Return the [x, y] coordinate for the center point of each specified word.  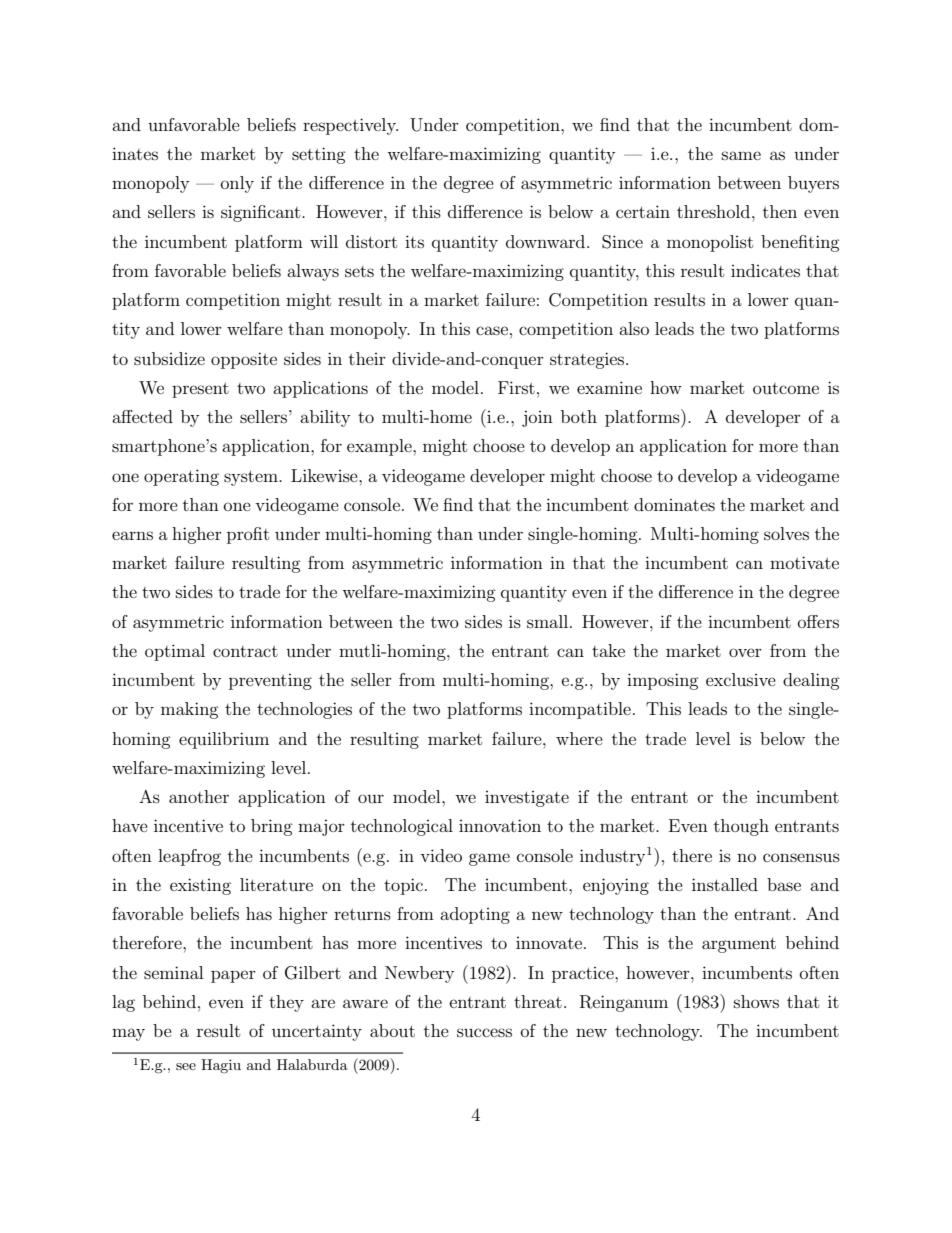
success [484, 1032]
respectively [350, 126]
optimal [175, 652]
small [549, 621]
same [741, 155]
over [745, 652]
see [186, 1066]
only [237, 184]
